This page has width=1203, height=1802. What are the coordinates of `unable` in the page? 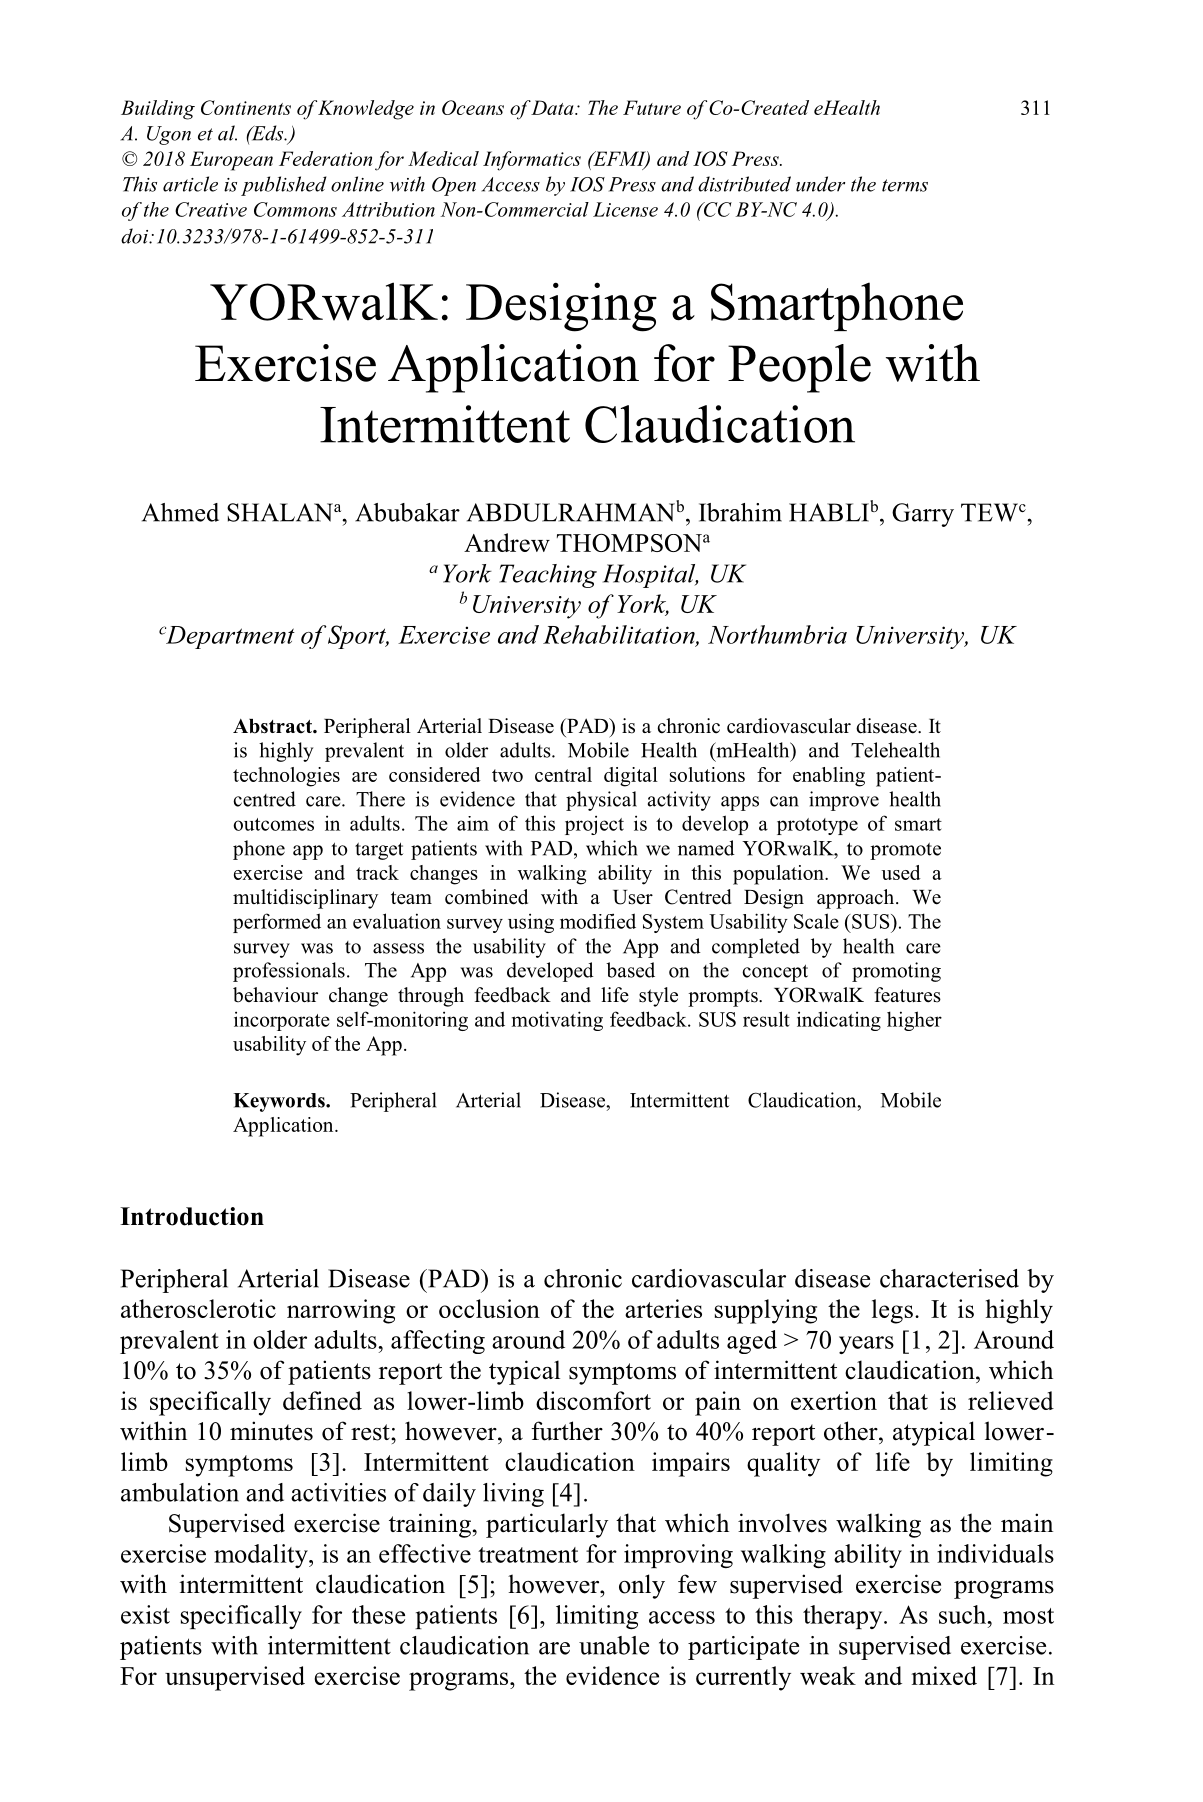 It's located at (614, 1645).
